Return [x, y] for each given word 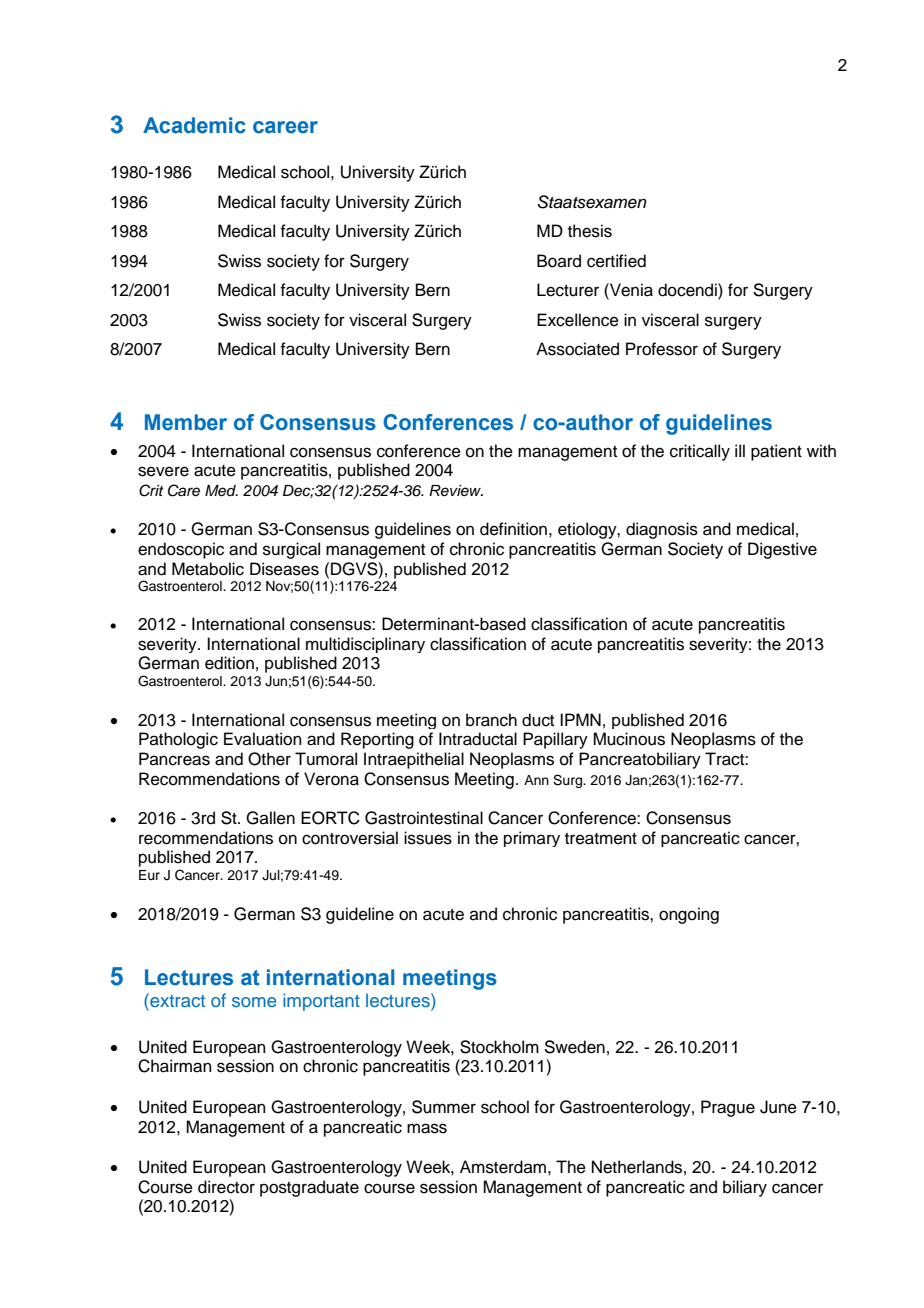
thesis [590, 231]
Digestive [782, 550]
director [226, 1187]
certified [616, 261]
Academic [194, 125]
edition [229, 663]
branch [491, 720]
